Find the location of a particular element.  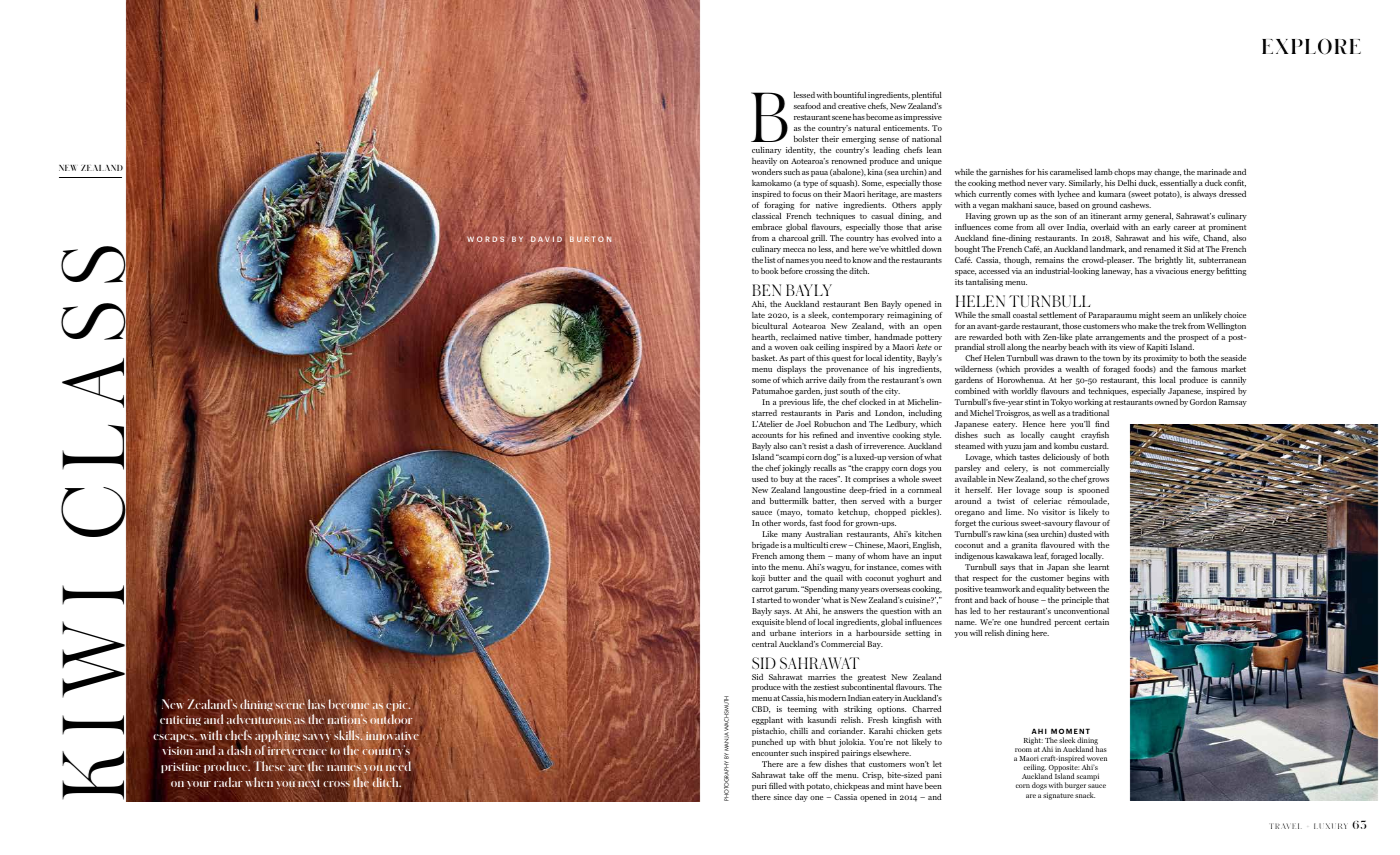

next is located at coordinates (308, 784).
